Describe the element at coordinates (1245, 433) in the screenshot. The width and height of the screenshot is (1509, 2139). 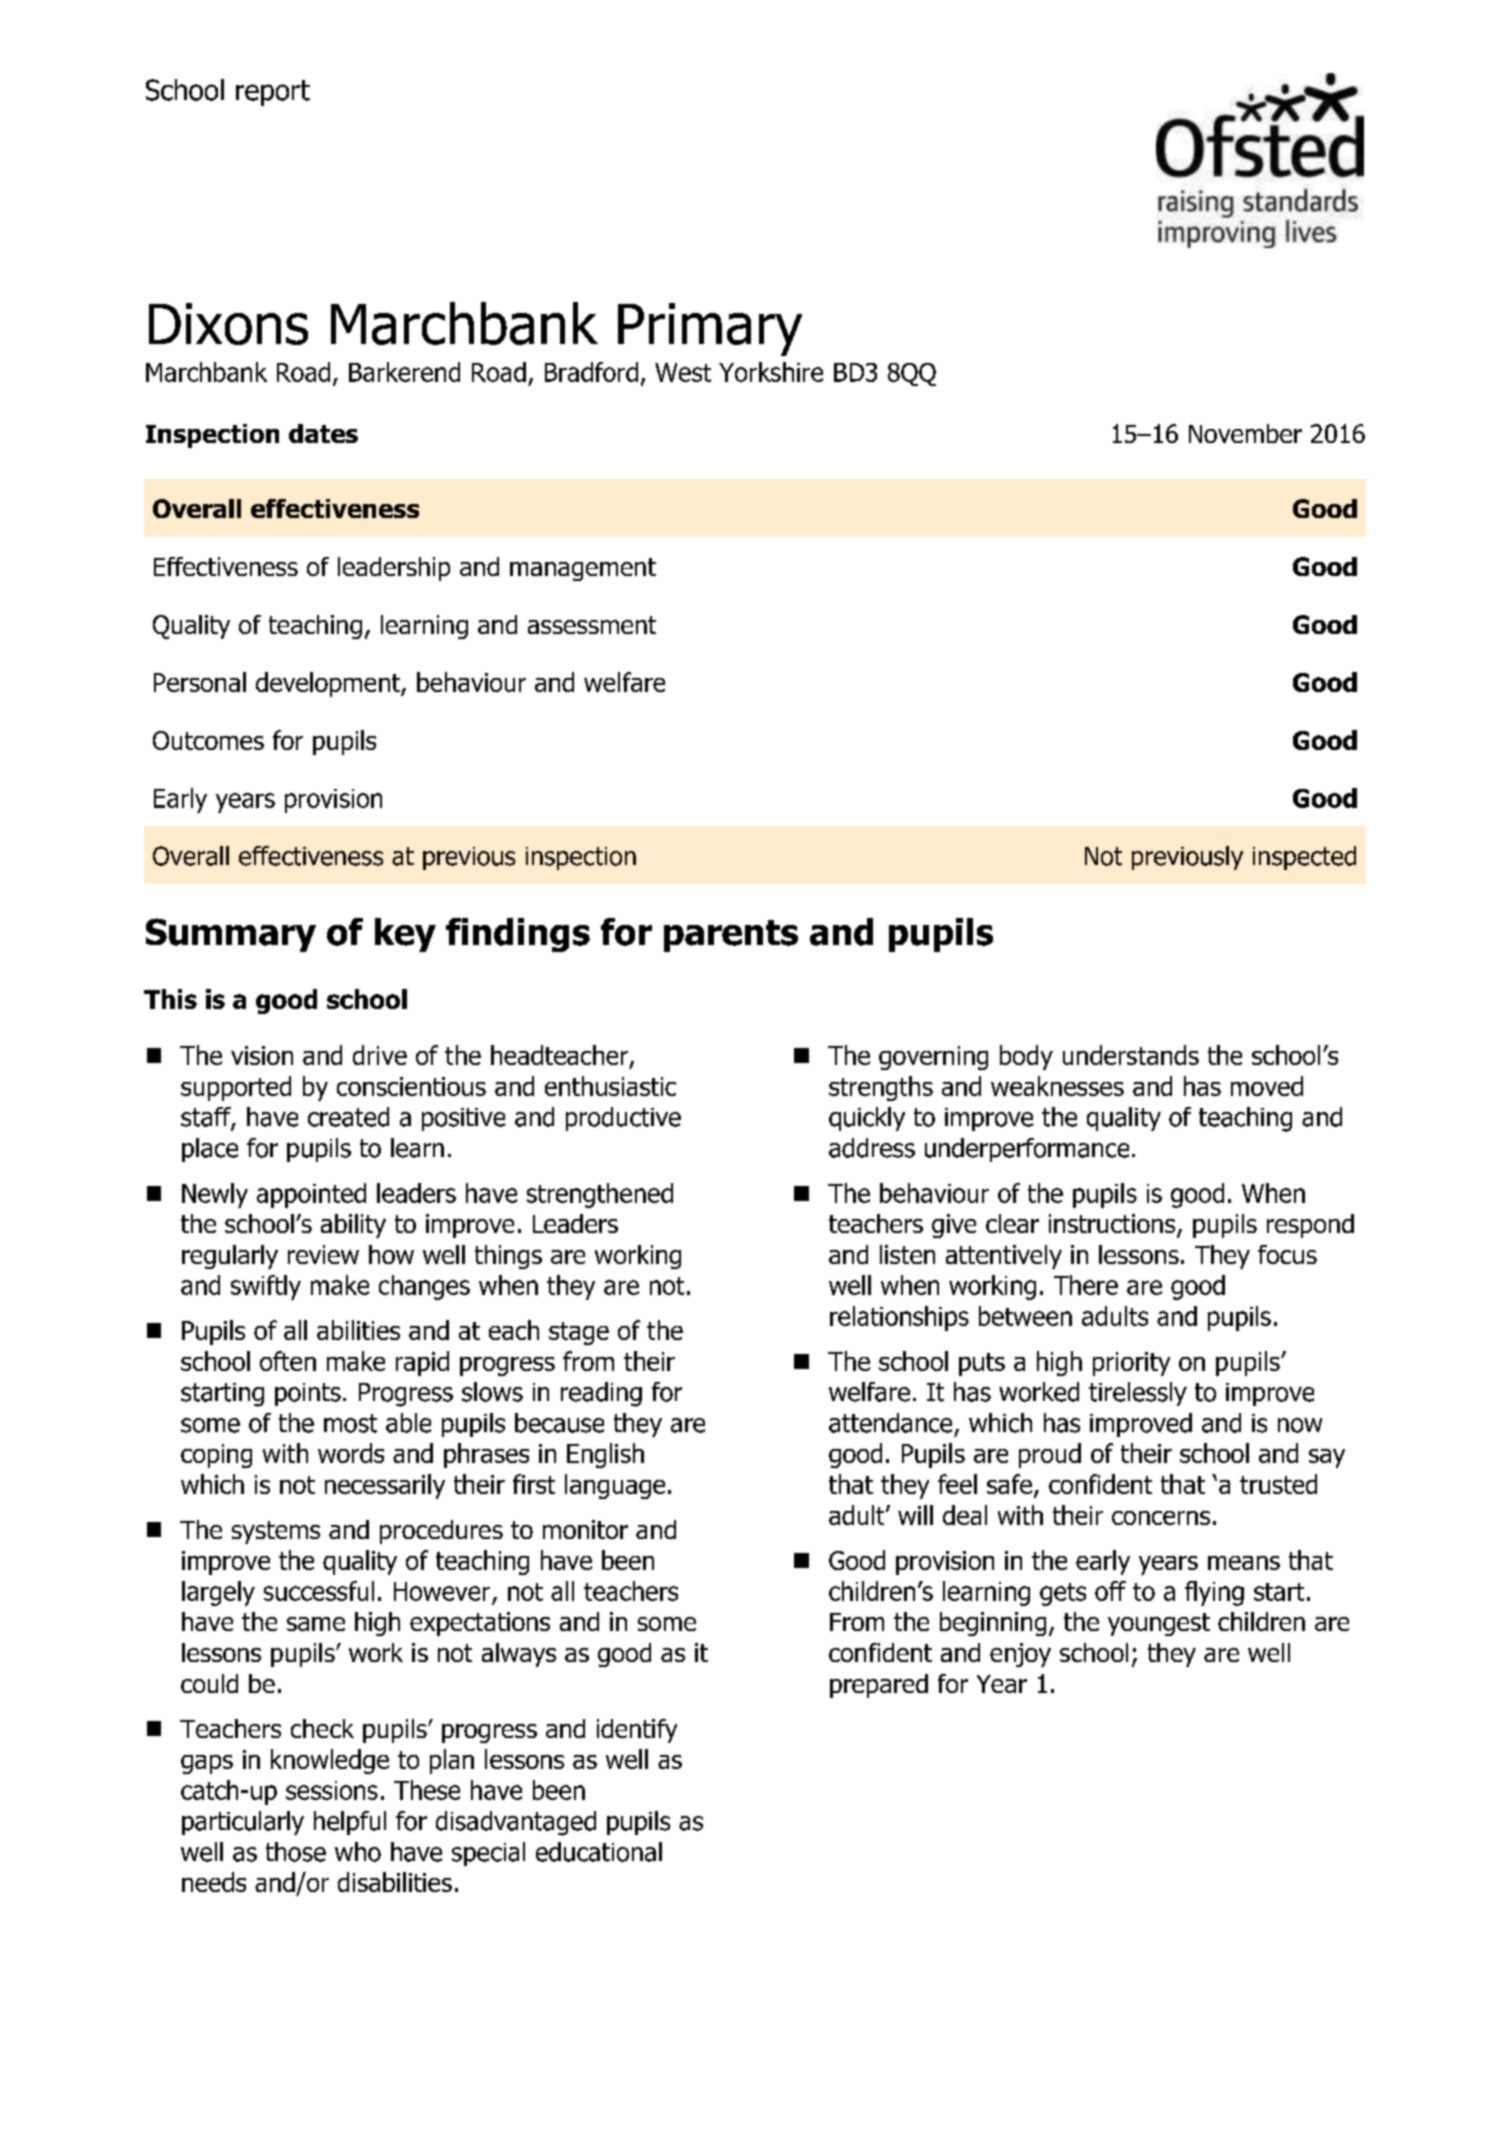
I see `November` at that location.
